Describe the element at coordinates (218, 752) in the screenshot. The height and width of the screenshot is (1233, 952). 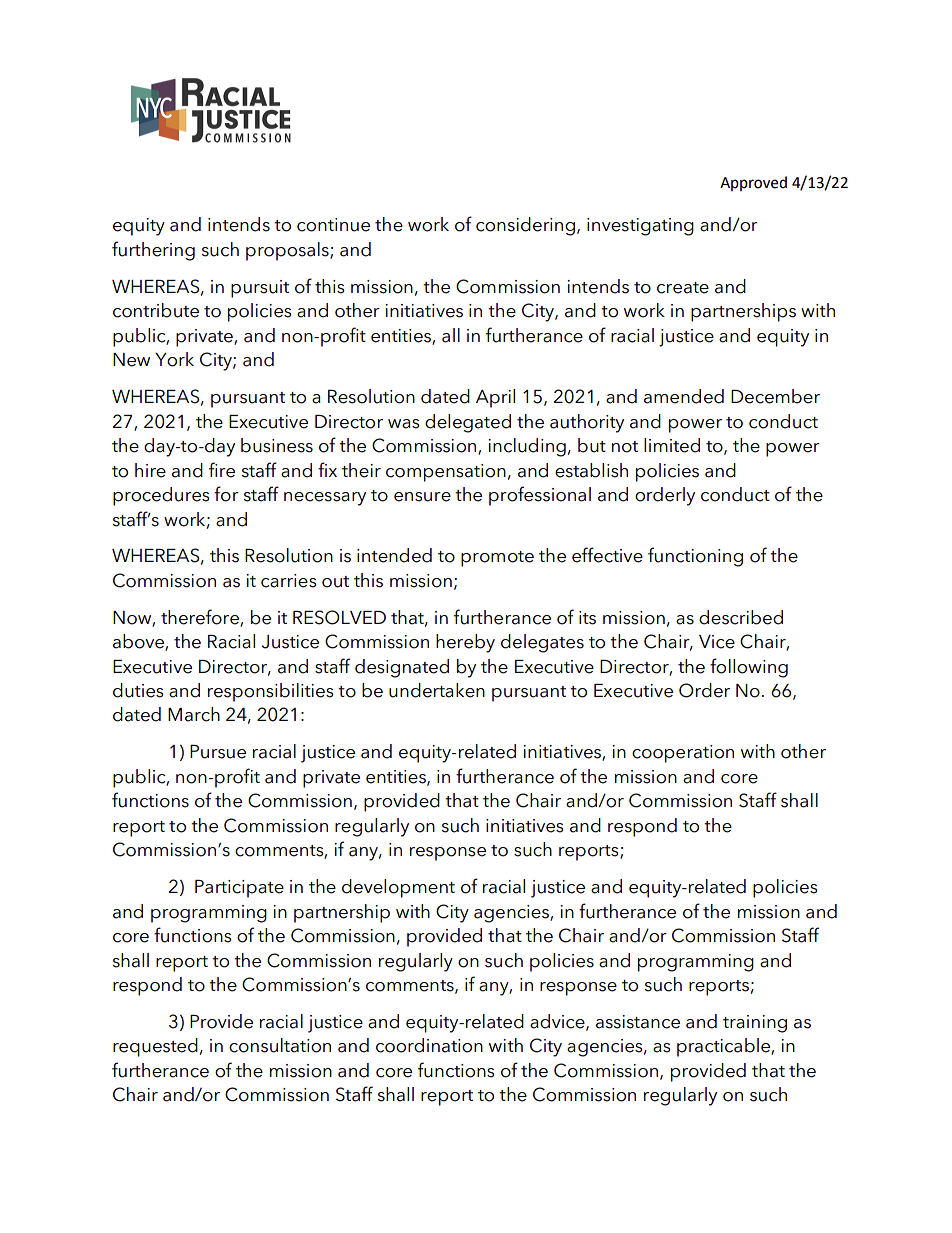
I see `Pursue` at that location.
